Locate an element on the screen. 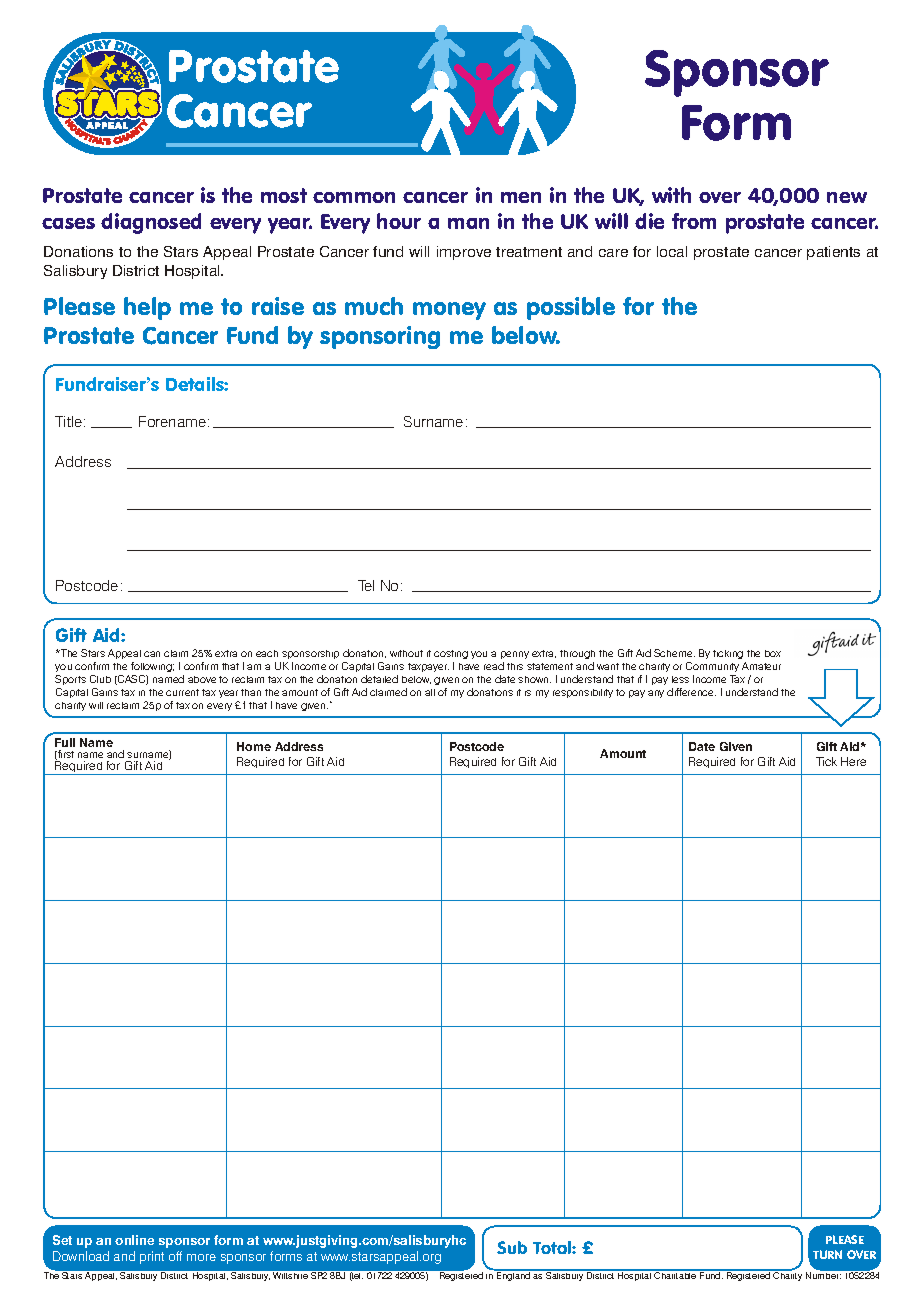  box is located at coordinates (773, 653).
